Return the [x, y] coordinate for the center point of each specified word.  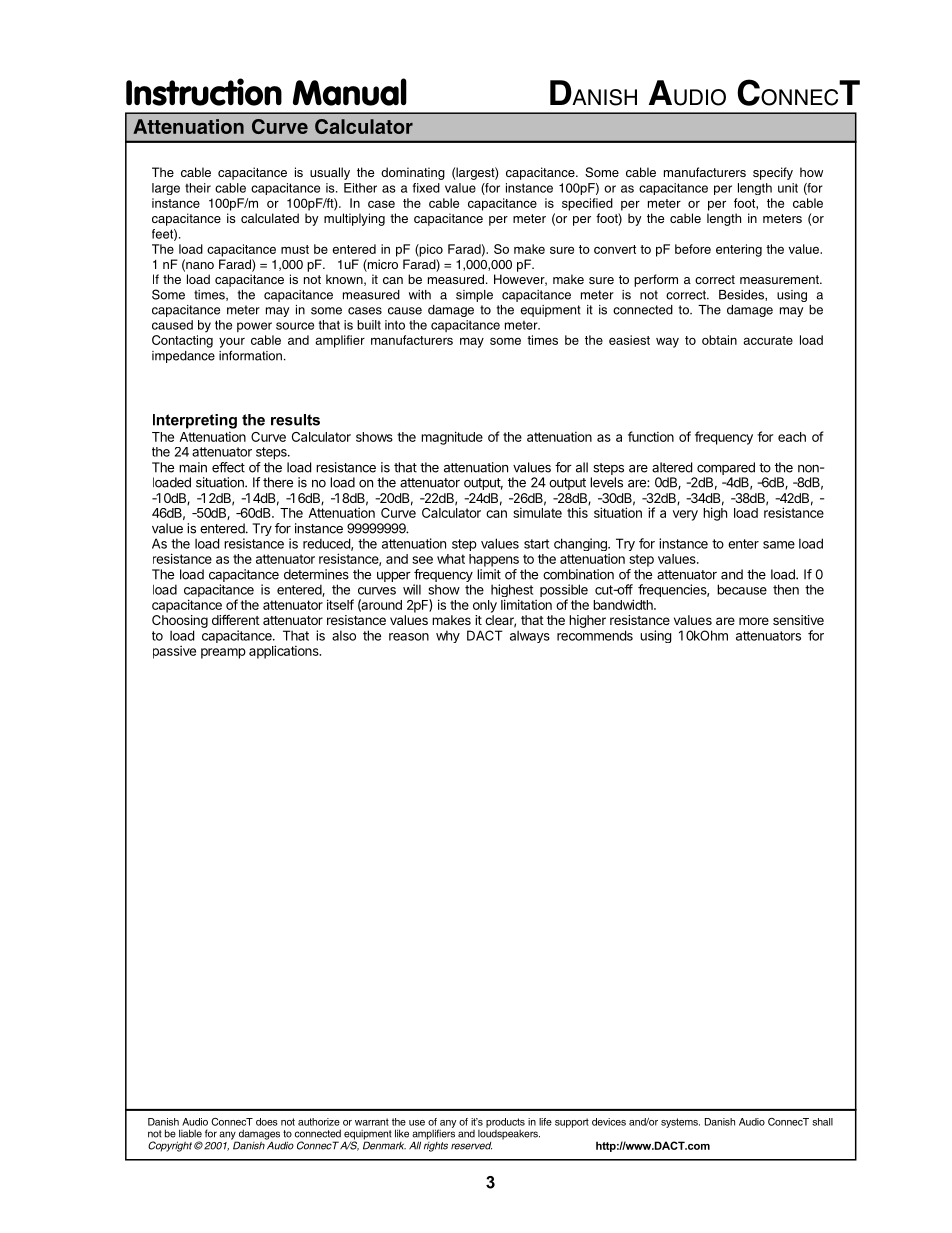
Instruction [204, 92]
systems [680, 1123]
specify [773, 173]
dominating [413, 173]
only [485, 606]
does [267, 1122]
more [754, 621]
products [505, 1123]
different [236, 619]
